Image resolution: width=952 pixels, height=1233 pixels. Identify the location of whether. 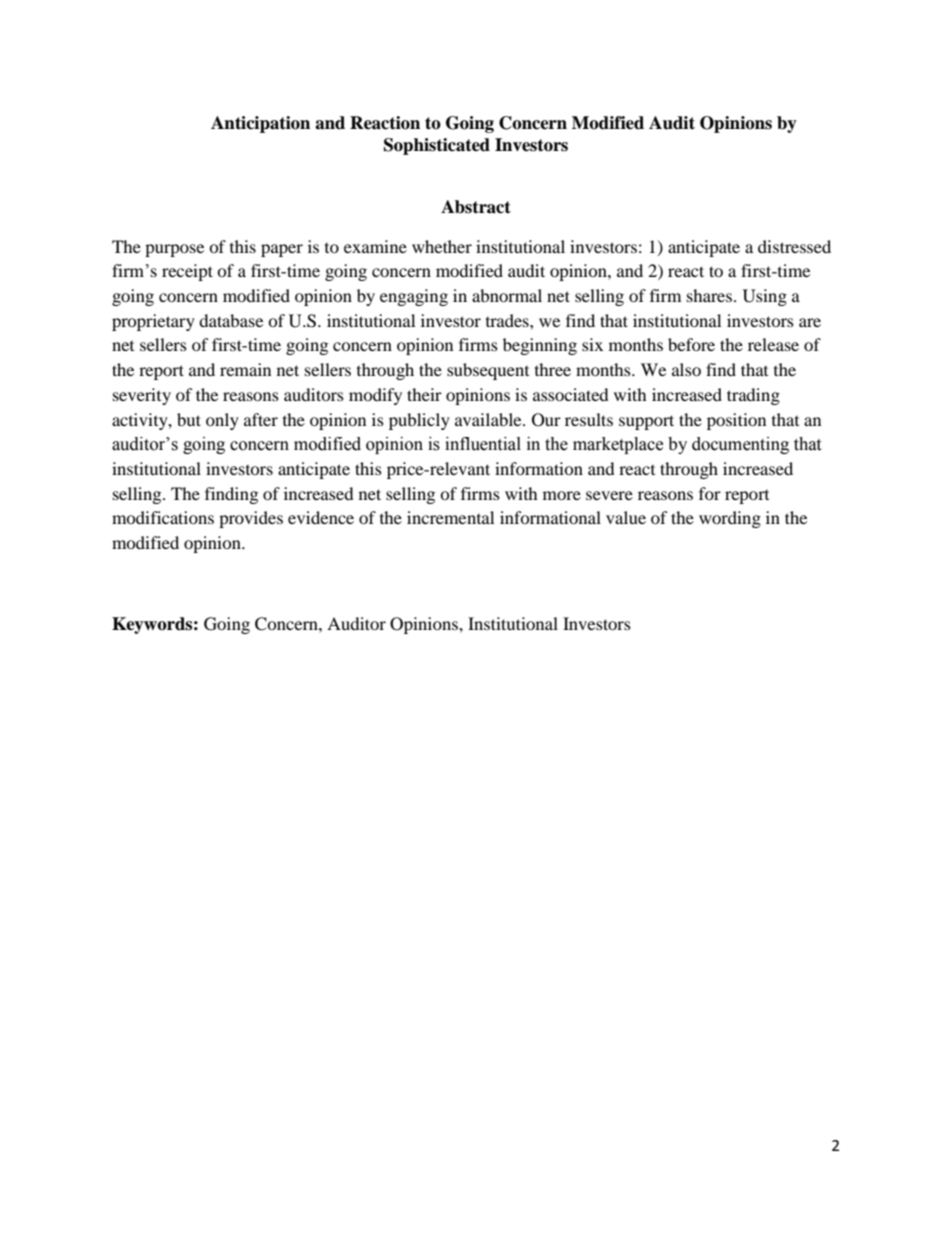
(442, 246).
